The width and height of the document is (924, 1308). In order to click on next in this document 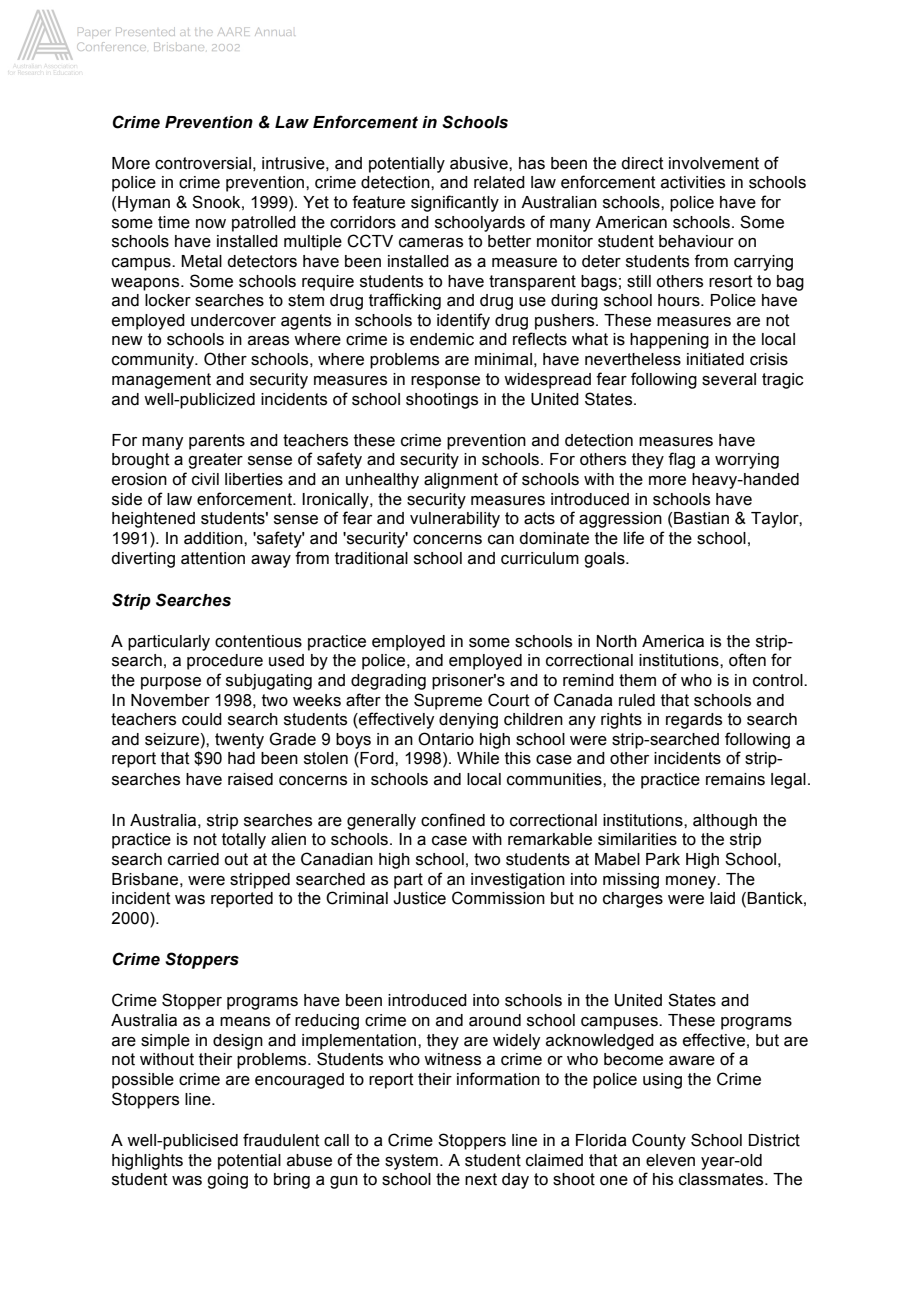, I will do `click(481, 1179)`.
